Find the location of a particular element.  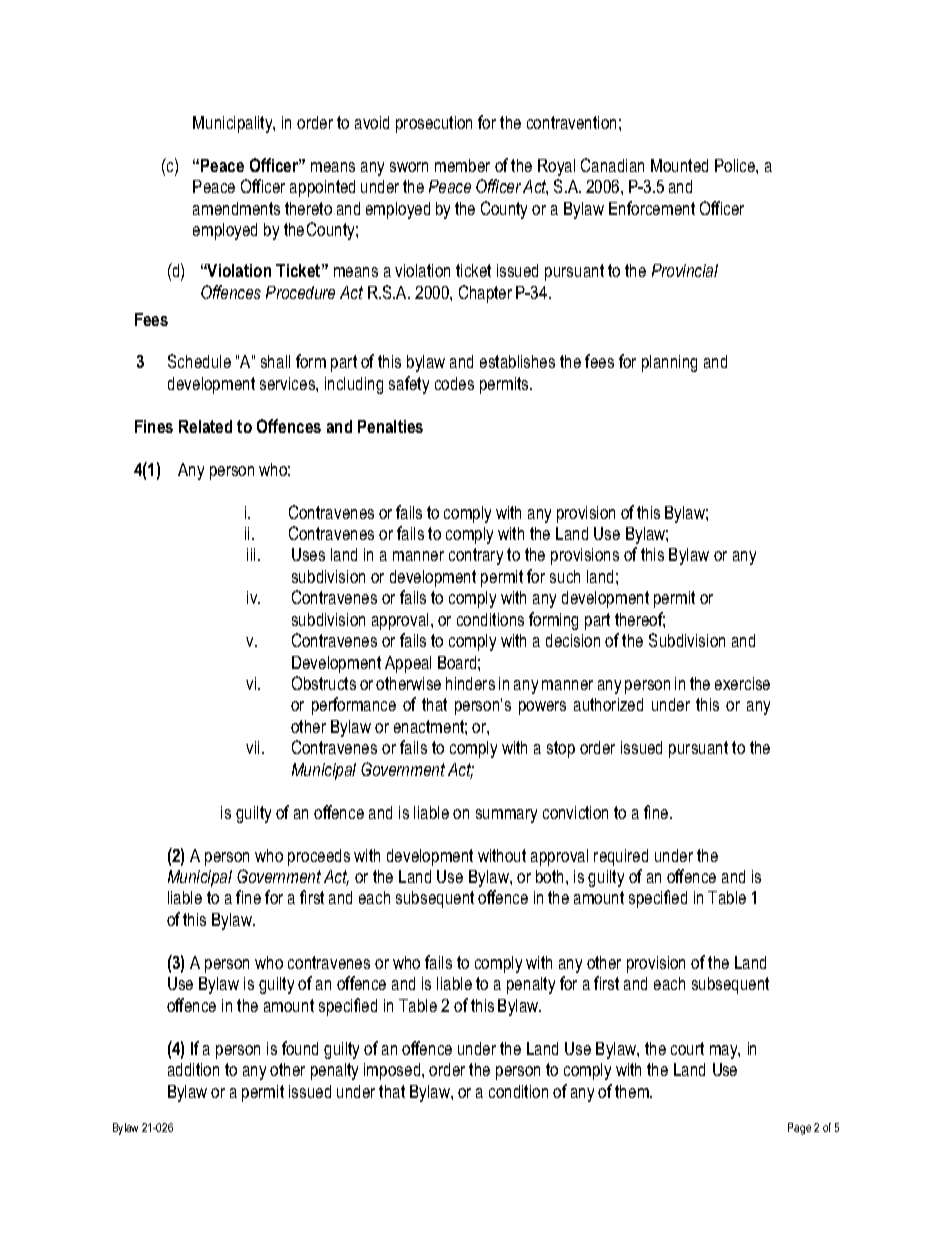

shall is located at coordinates (275, 361).
